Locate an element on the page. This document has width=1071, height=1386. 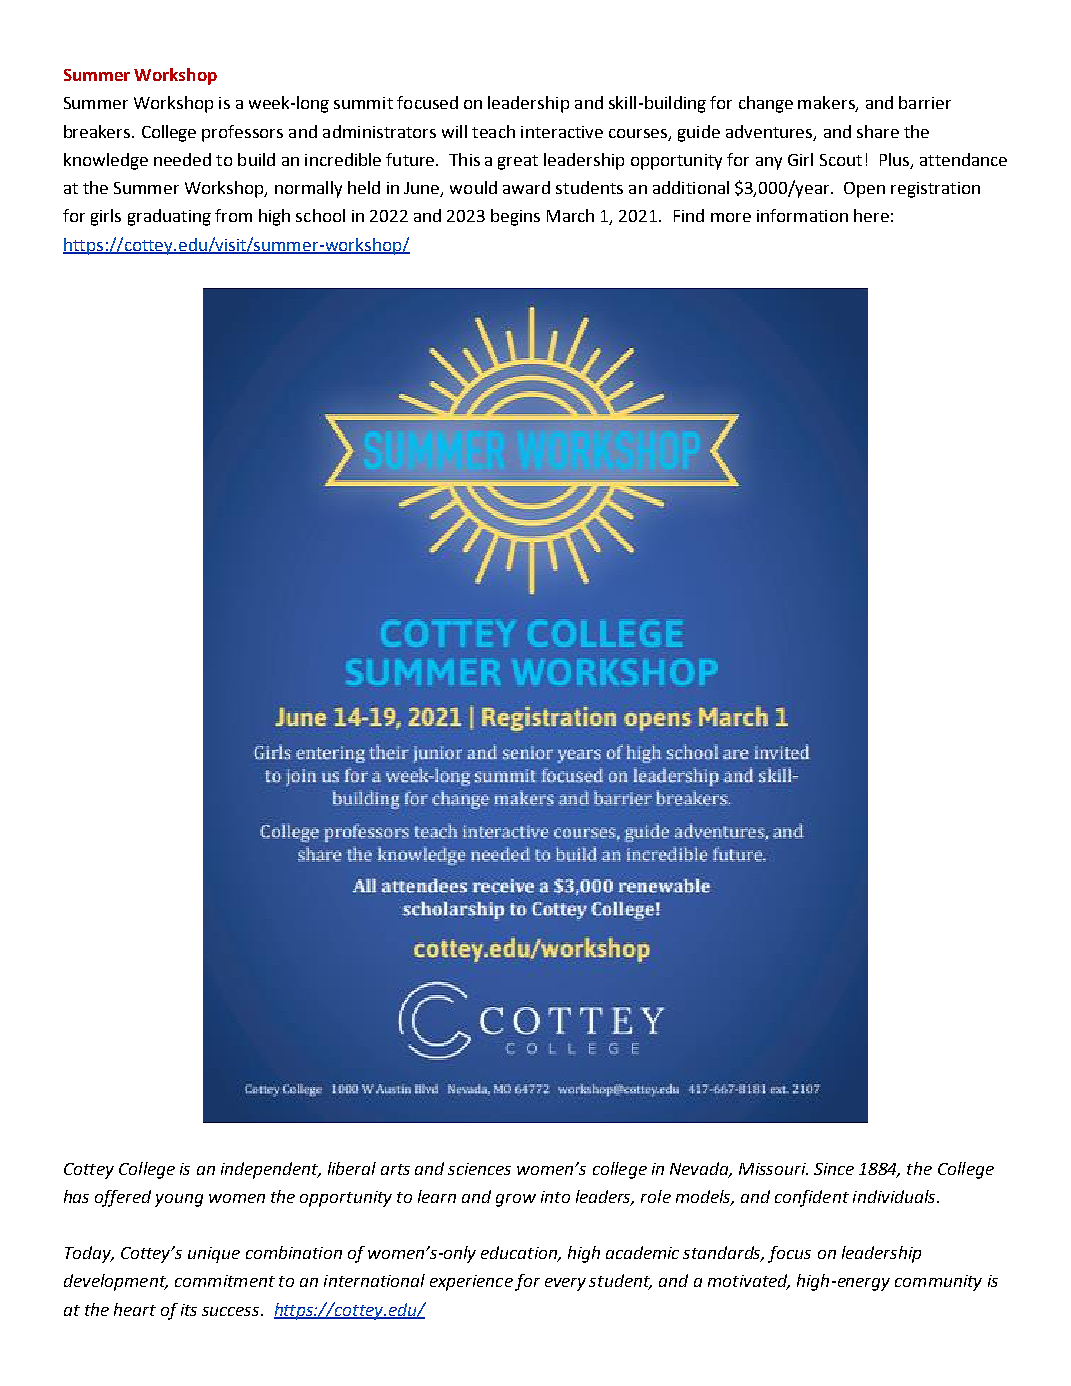
share is located at coordinates (878, 131).
